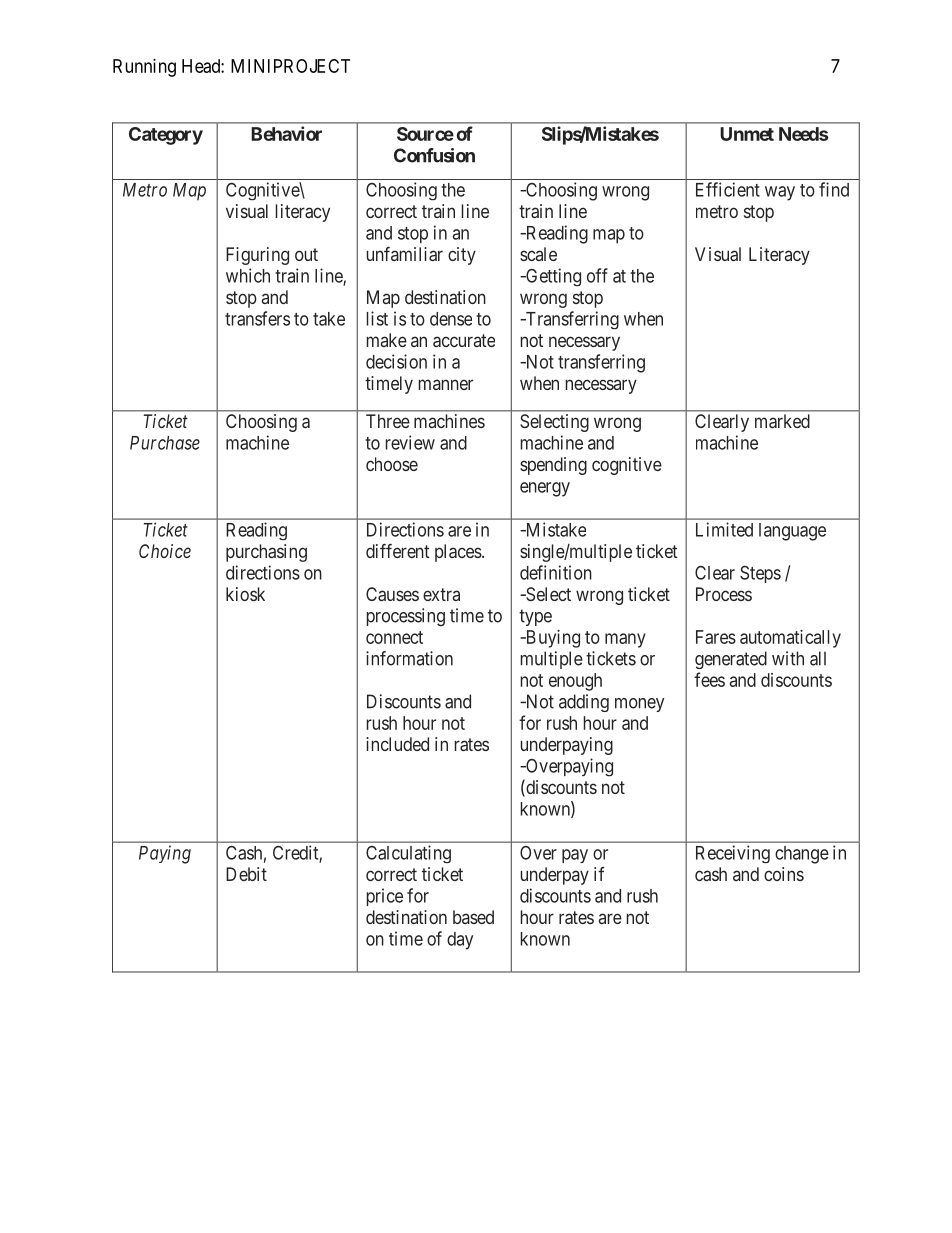 This screenshot has height=1233, width=952. What do you see at coordinates (246, 874) in the screenshot?
I see `Debit` at bounding box center [246, 874].
